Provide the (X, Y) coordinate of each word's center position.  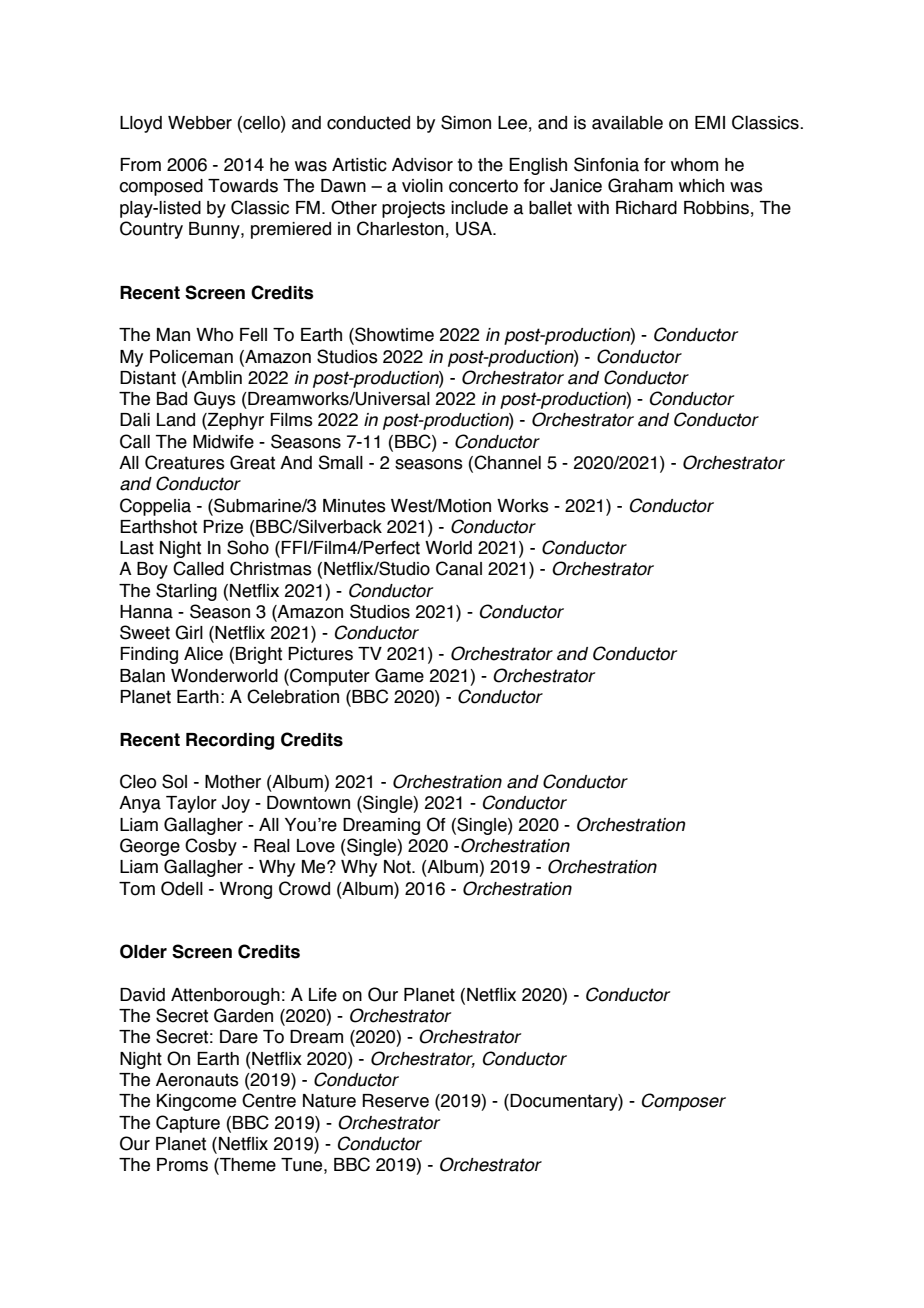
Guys (215, 400)
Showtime (393, 335)
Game (399, 675)
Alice (203, 654)
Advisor (422, 165)
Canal (459, 568)
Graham (640, 185)
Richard (646, 208)
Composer (684, 1102)
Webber (200, 123)
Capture (188, 1124)
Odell (182, 888)
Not (398, 867)
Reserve (396, 1101)
